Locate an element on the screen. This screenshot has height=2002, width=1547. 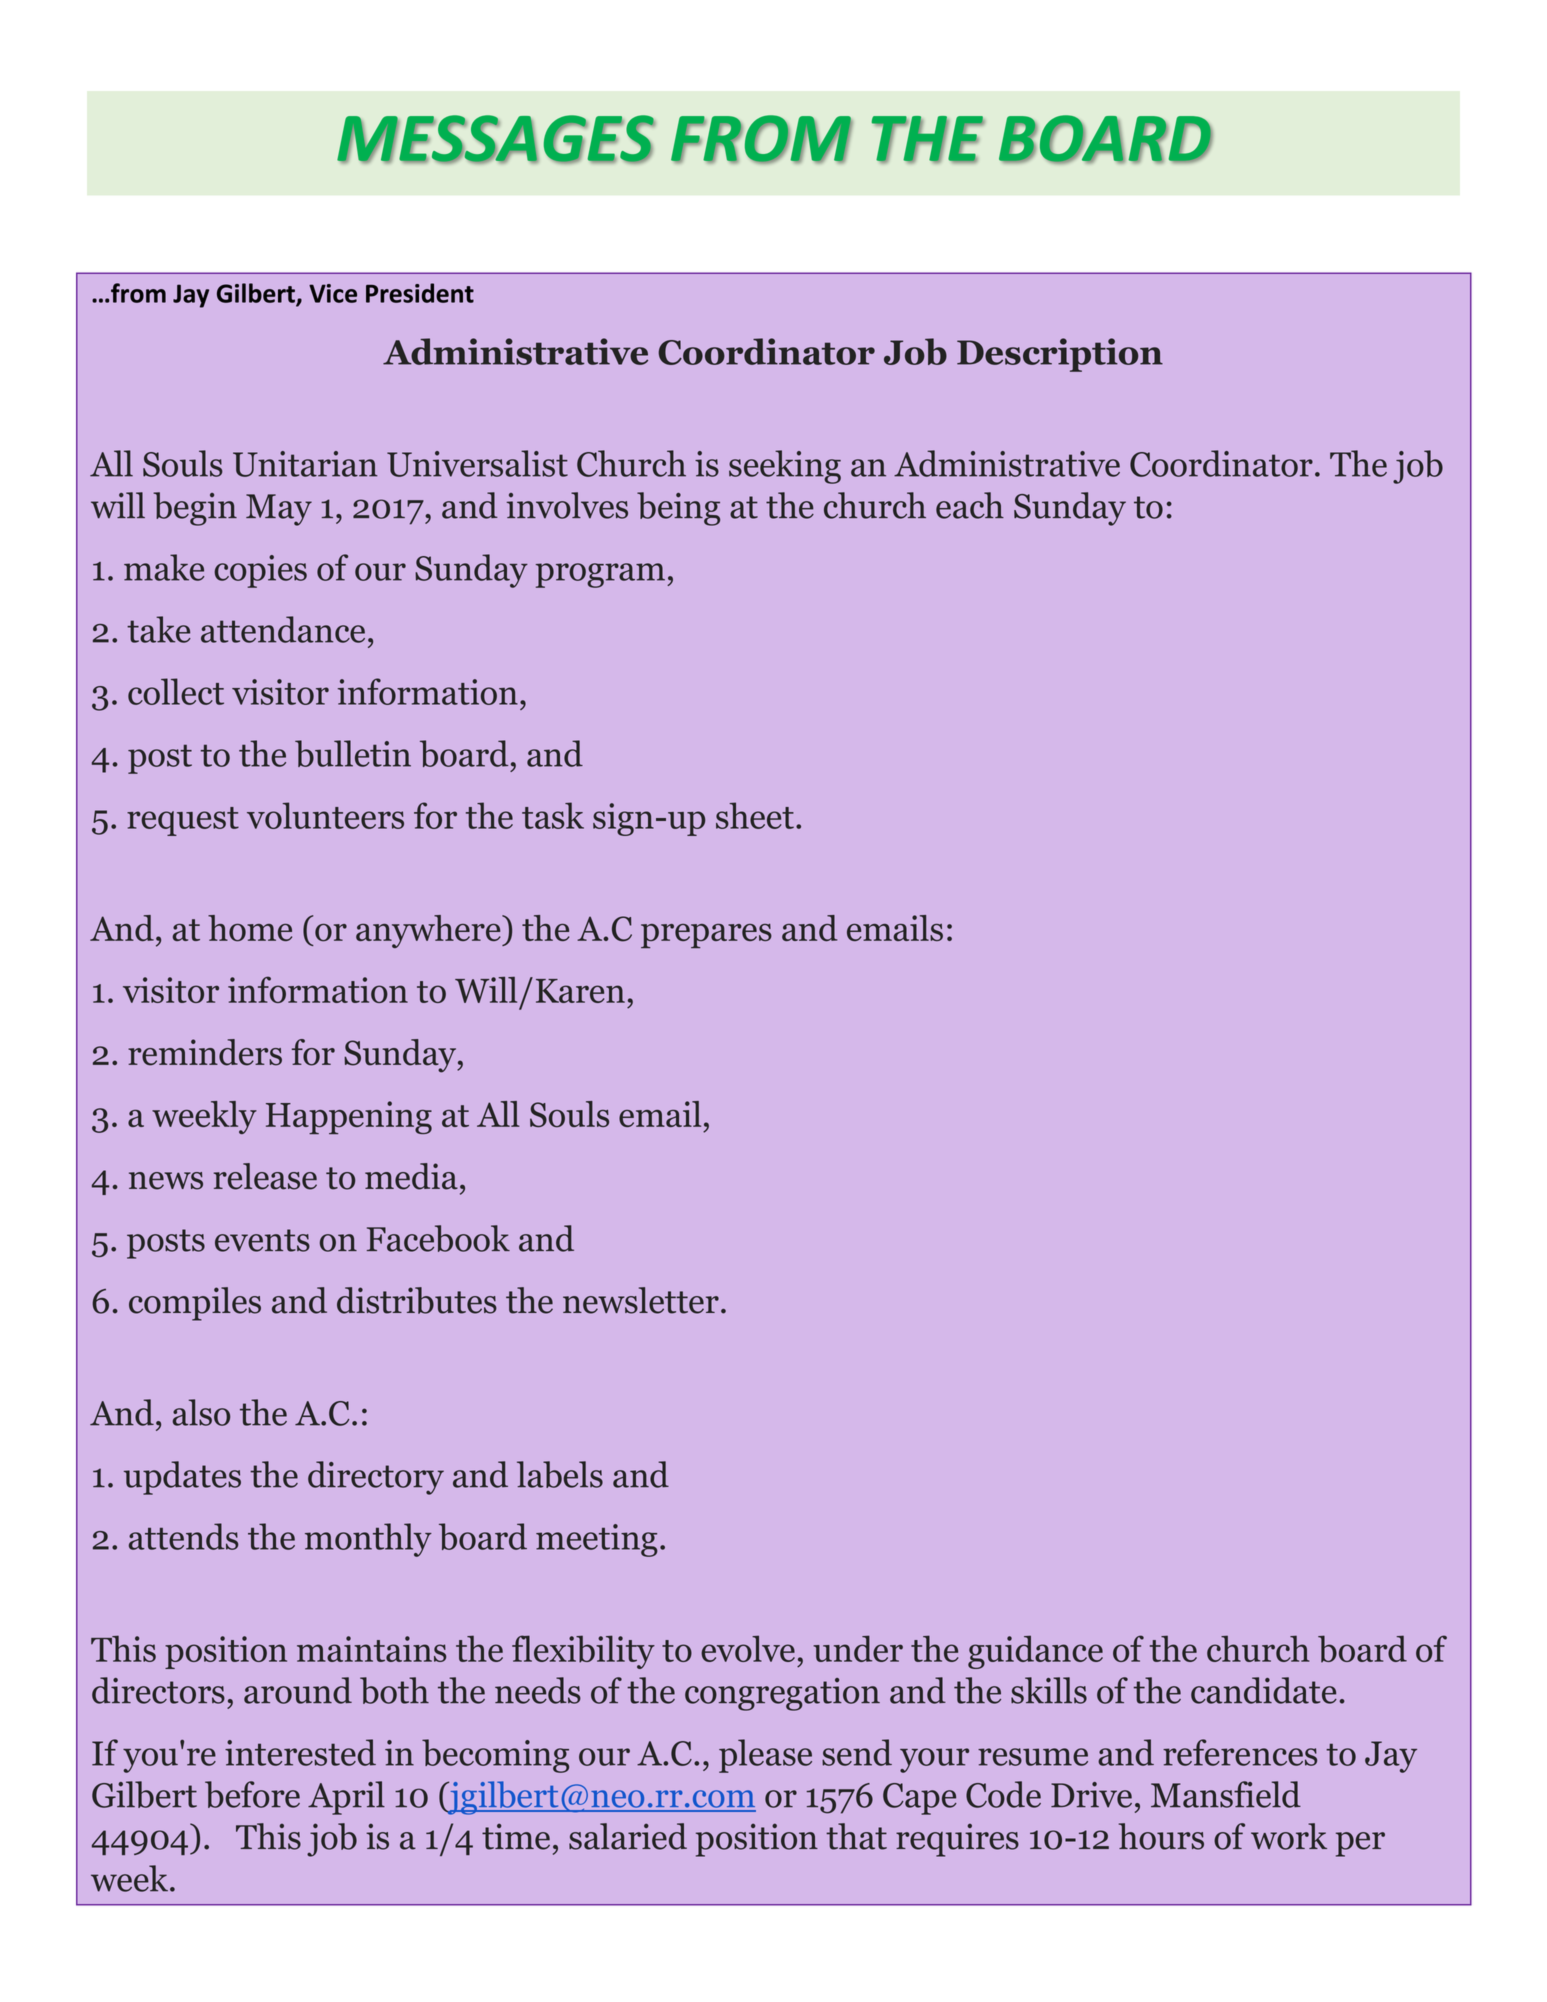
bulletin is located at coordinates (353, 753).
